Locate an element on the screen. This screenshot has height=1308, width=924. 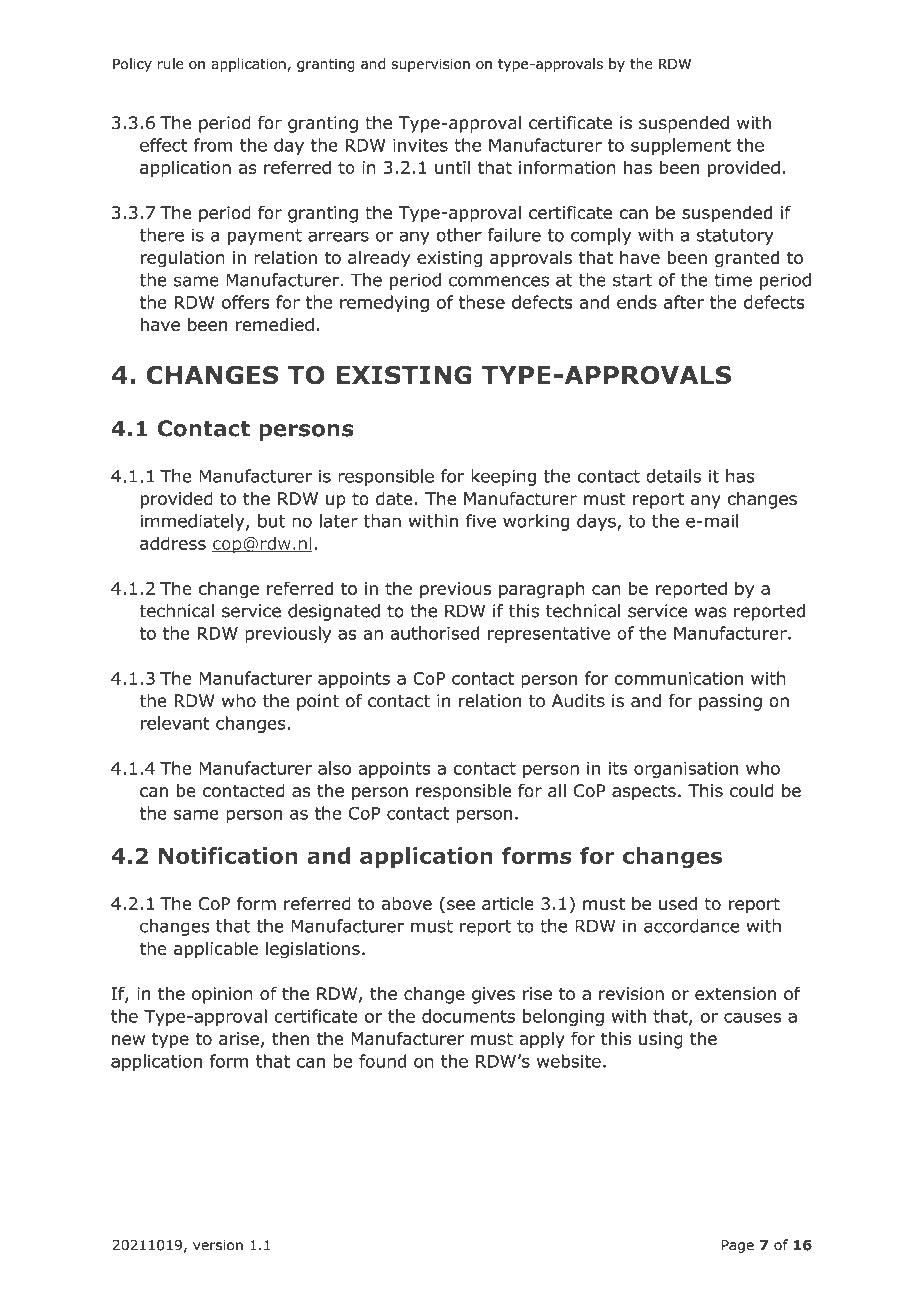
supervision is located at coordinates (431, 65).
